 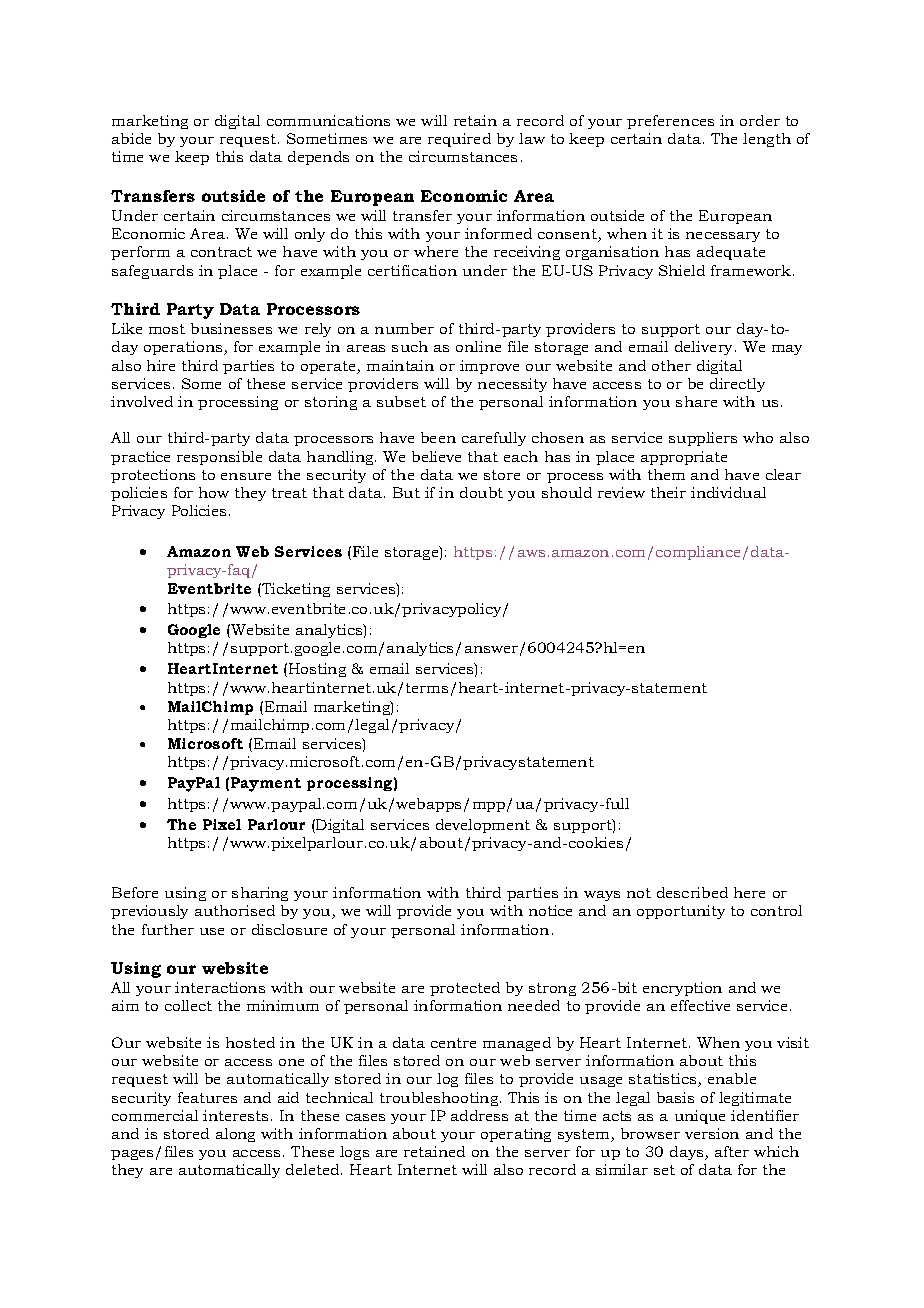 I want to click on length, so click(x=767, y=140).
